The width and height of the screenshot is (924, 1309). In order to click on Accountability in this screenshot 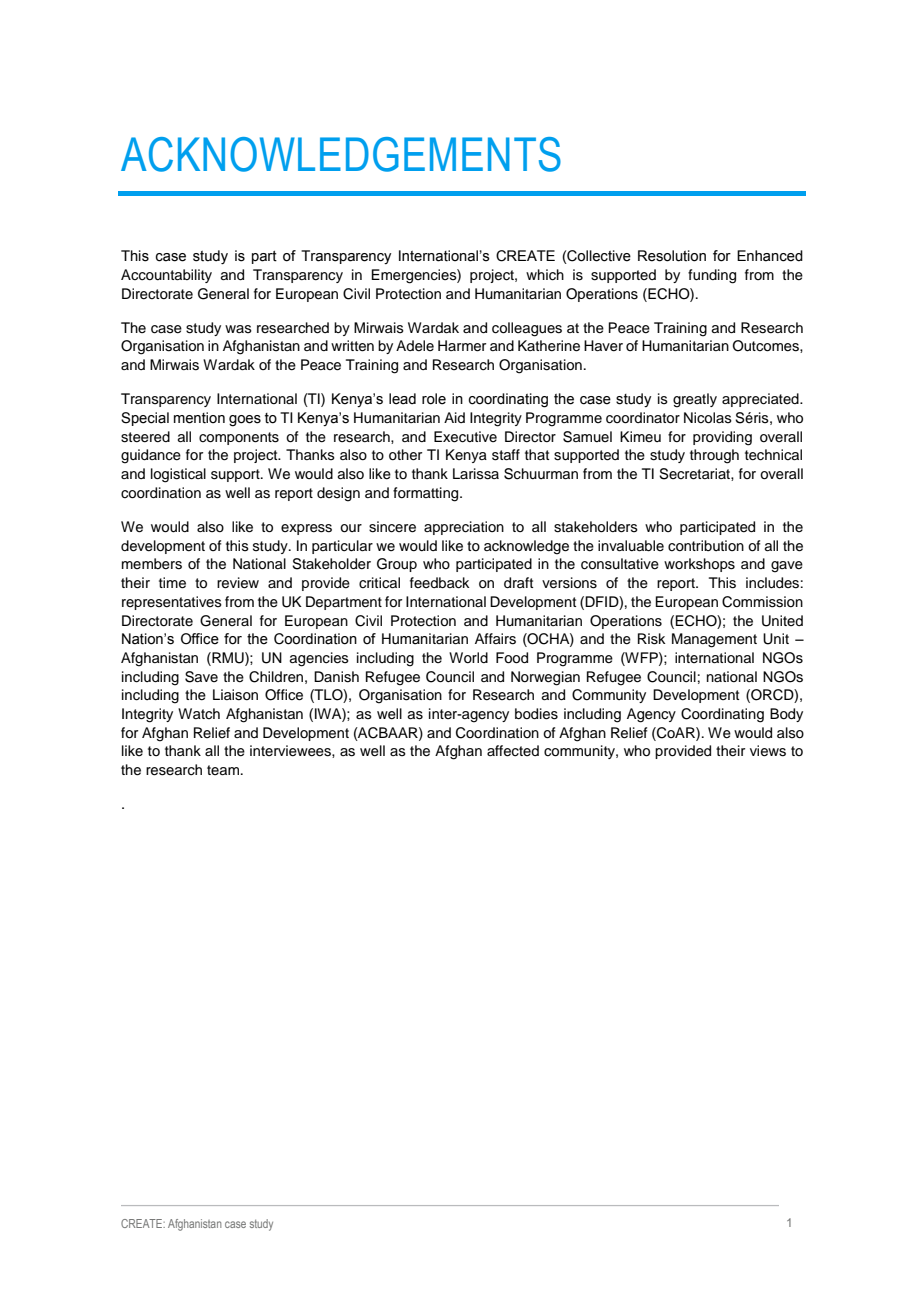, I will do `click(166, 276)`.
